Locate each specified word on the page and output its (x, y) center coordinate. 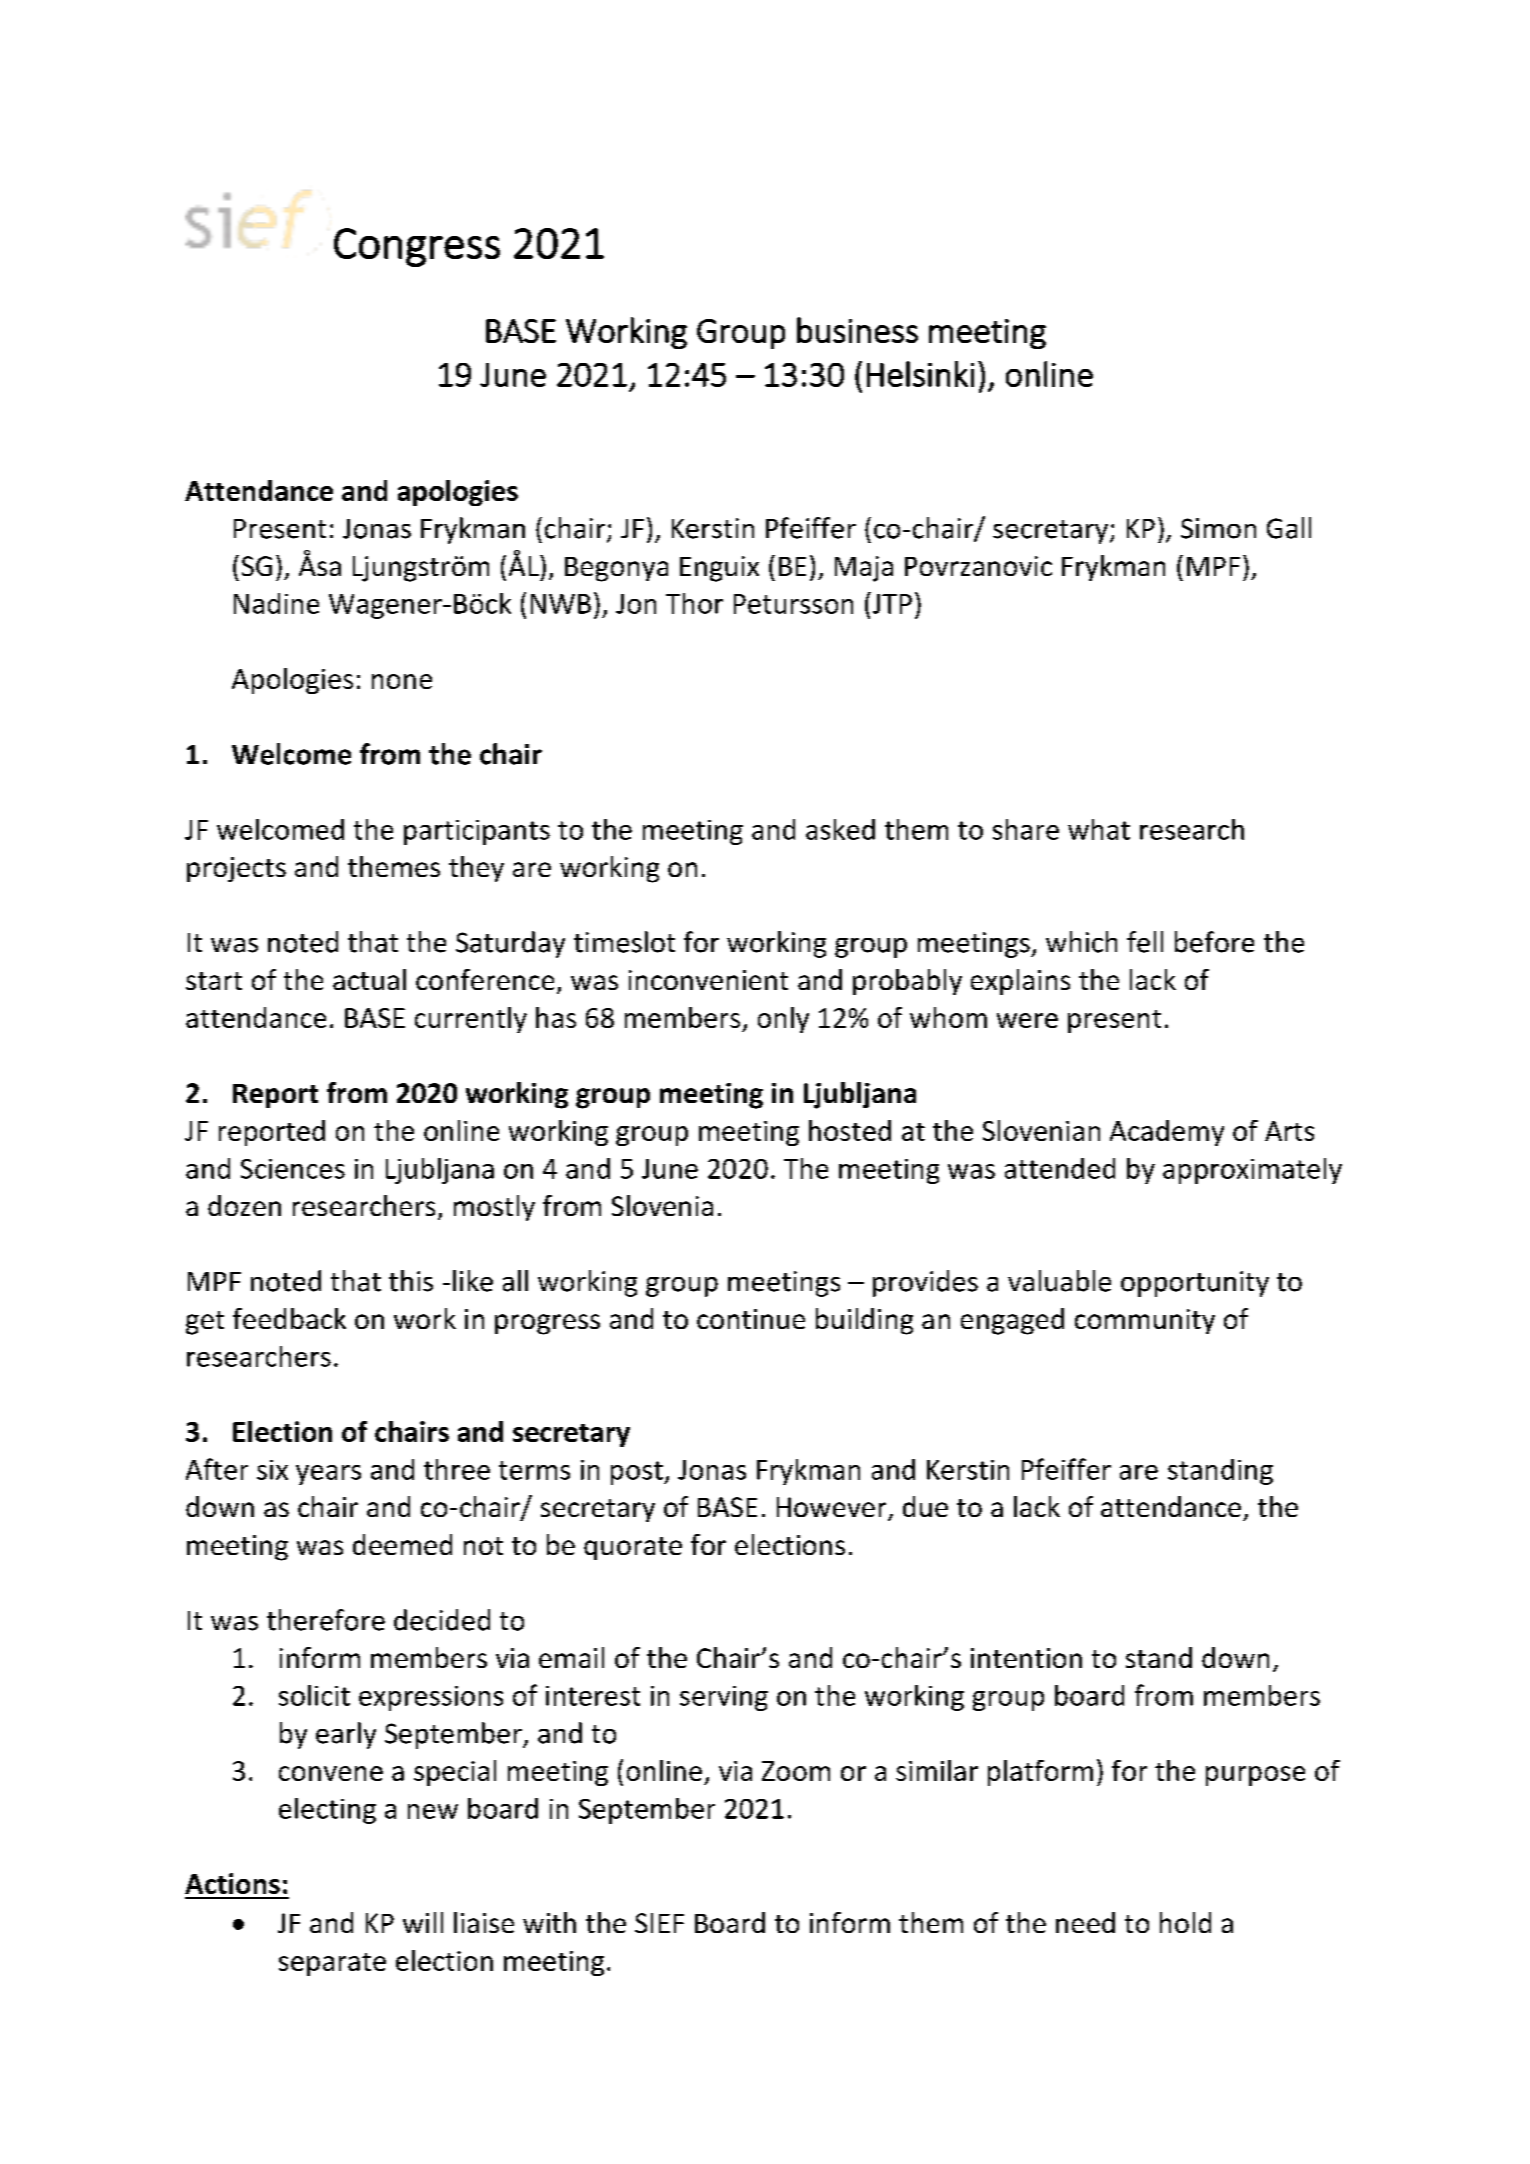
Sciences (293, 1169)
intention (1026, 1658)
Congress (417, 247)
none (402, 681)
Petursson (793, 604)
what (1099, 829)
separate (332, 1964)
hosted (850, 1130)
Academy (1167, 1133)
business (857, 330)
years (328, 1475)
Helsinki (920, 374)
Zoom (796, 1771)
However (833, 1508)
